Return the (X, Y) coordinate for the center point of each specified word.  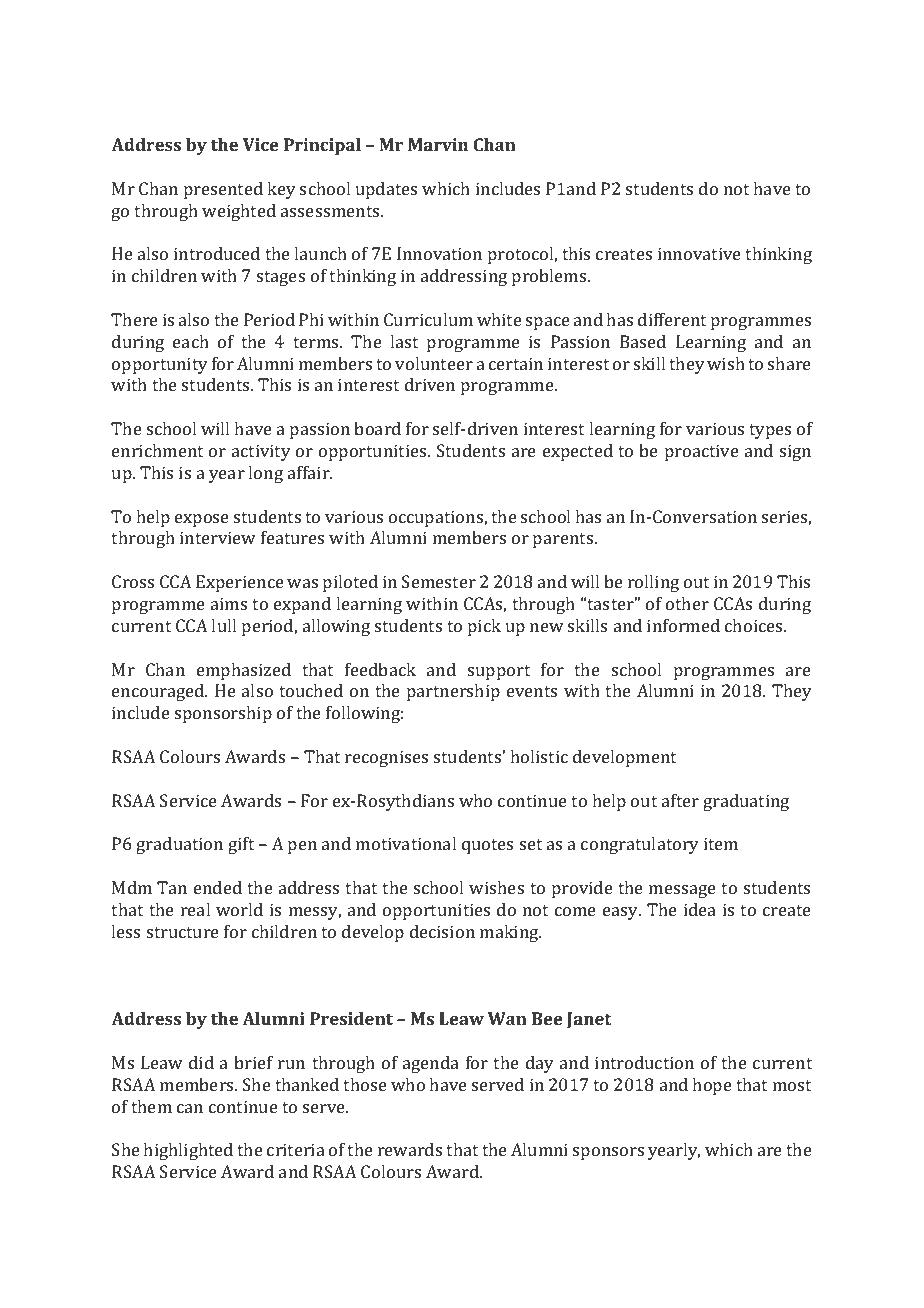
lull (223, 625)
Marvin (438, 144)
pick (484, 627)
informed (683, 625)
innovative (699, 253)
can (190, 1108)
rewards (410, 1149)
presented (223, 190)
